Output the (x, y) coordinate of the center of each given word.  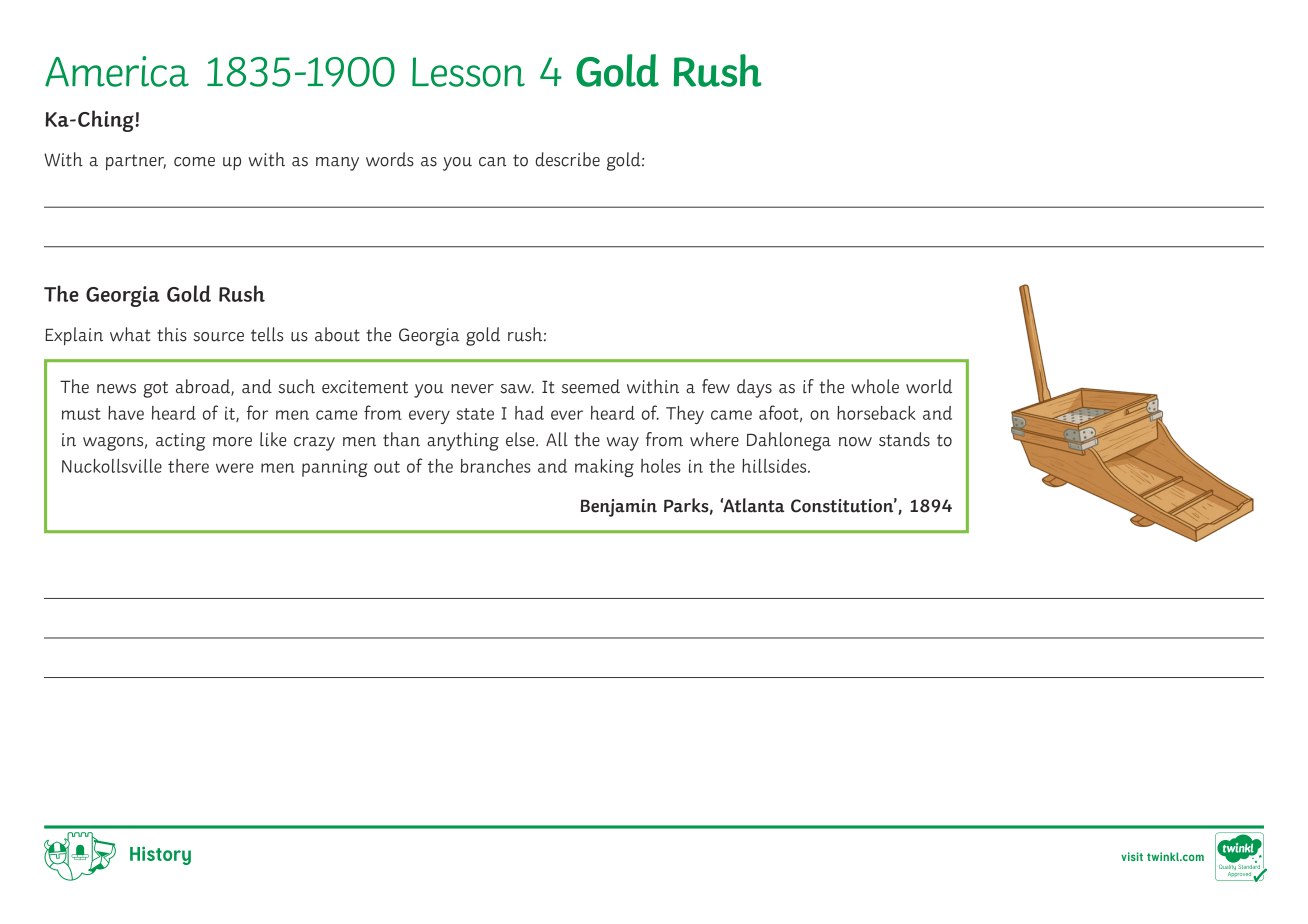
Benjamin (619, 508)
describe (568, 159)
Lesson (468, 72)
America (117, 71)
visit (1132, 856)
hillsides (775, 466)
